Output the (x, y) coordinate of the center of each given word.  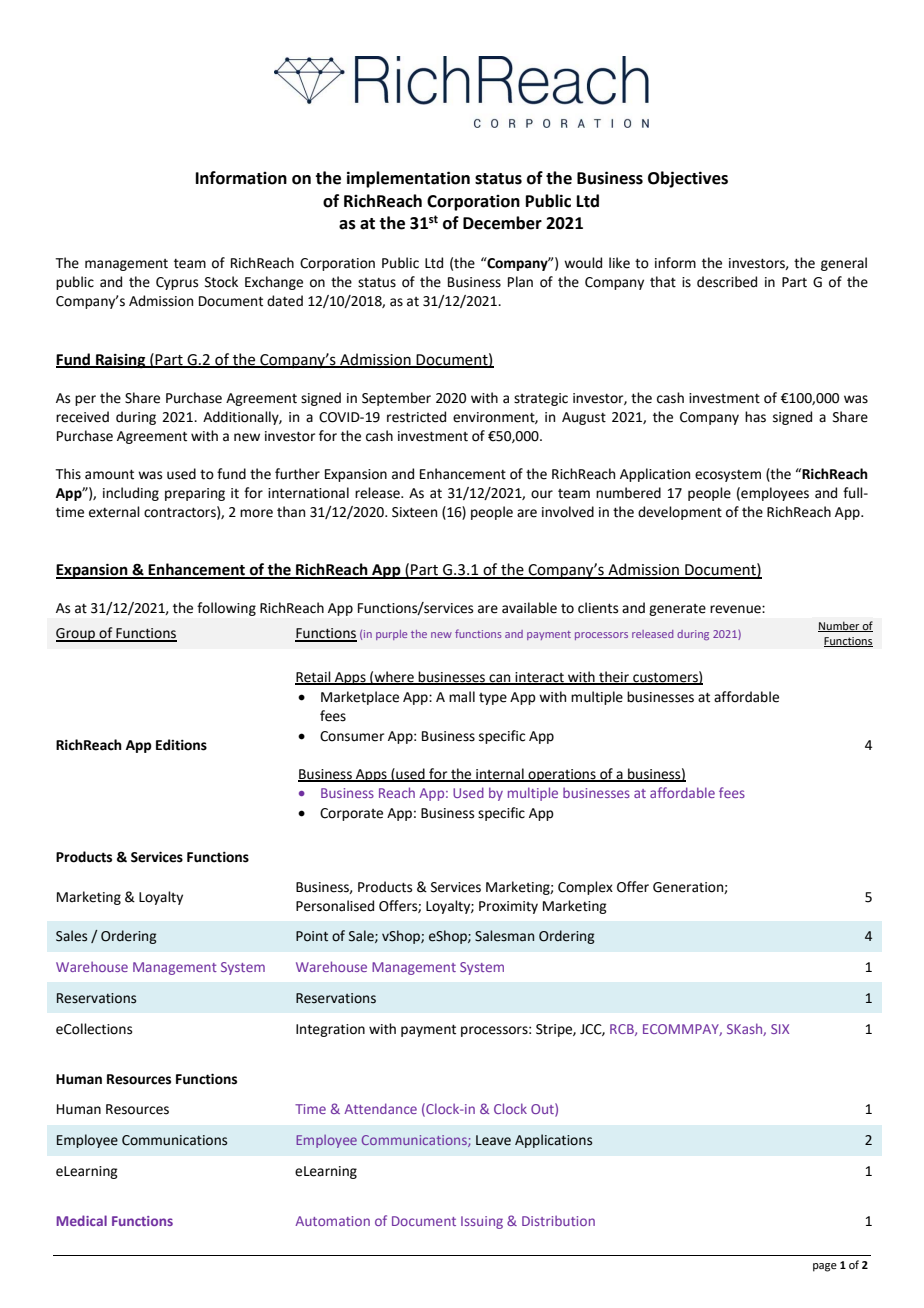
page (825, 1267)
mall (462, 697)
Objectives (688, 179)
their (614, 678)
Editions (181, 745)
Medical (81, 1220)
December (502, 223)
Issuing (482, 1222)
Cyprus (177, 283)
